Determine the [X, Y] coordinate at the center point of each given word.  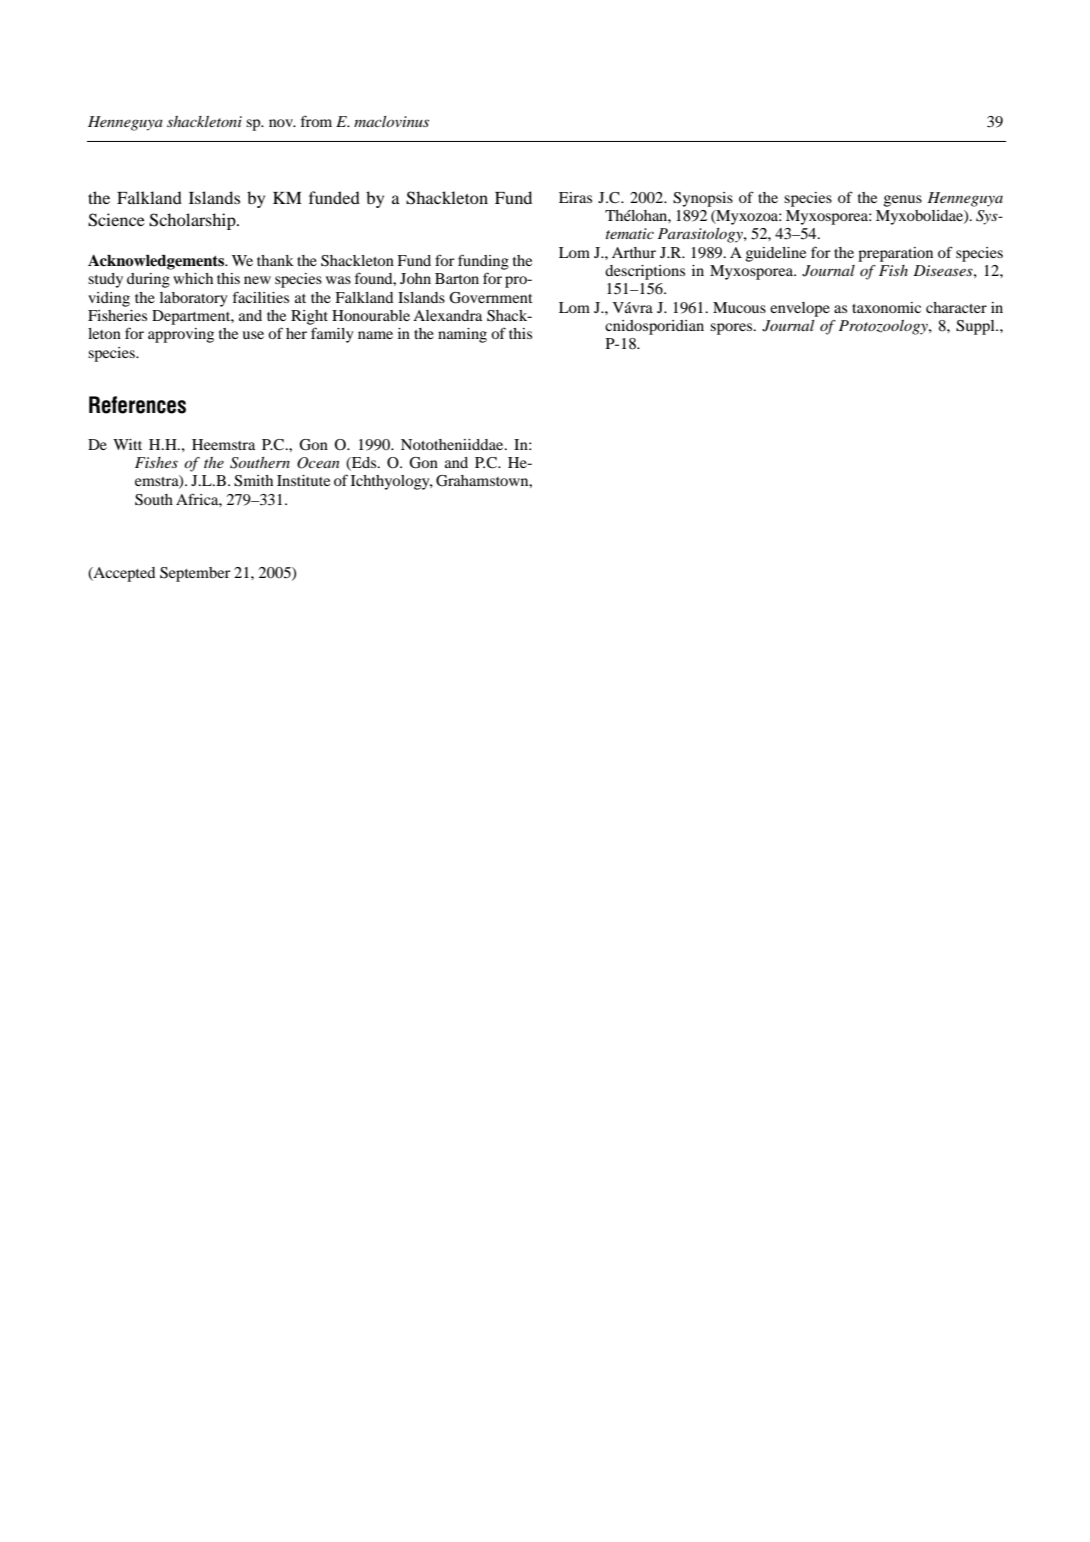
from [316, 121]
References [137, 405]
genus [903, 201]
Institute [303, 480]
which [193, 278]
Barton [457, 278]
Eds [364, 464]
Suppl [976, 327]
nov [282, 123]
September [195, 574]
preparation [895, 254]
